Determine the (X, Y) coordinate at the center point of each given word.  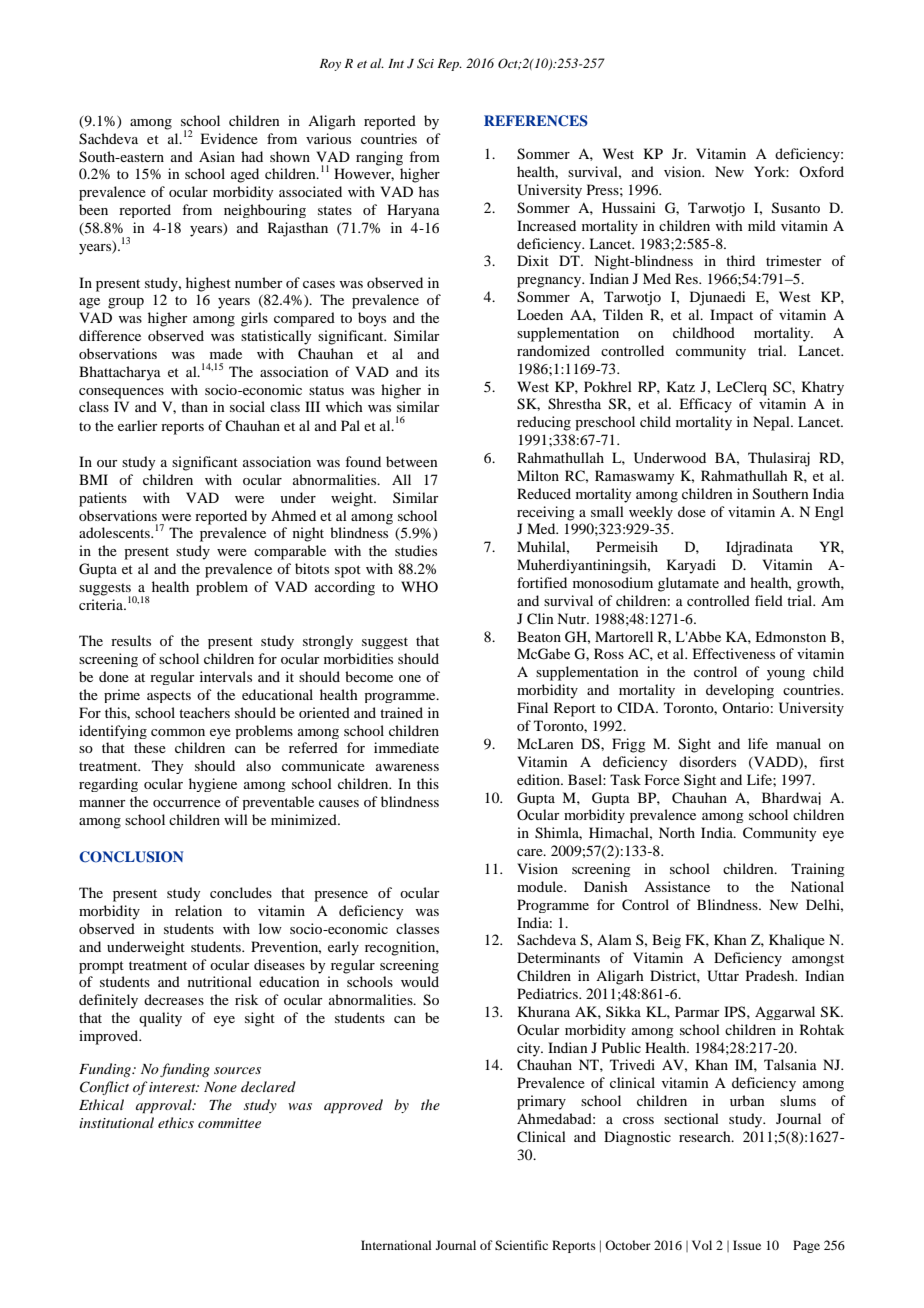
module (541, 886)
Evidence (229, 138)
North (677, 832)
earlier (138, 425)
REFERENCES (536, 121)
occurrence (187, 803)
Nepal (772, 423)
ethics (176, 1122)
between (412, 461)
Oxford (821, 171)
